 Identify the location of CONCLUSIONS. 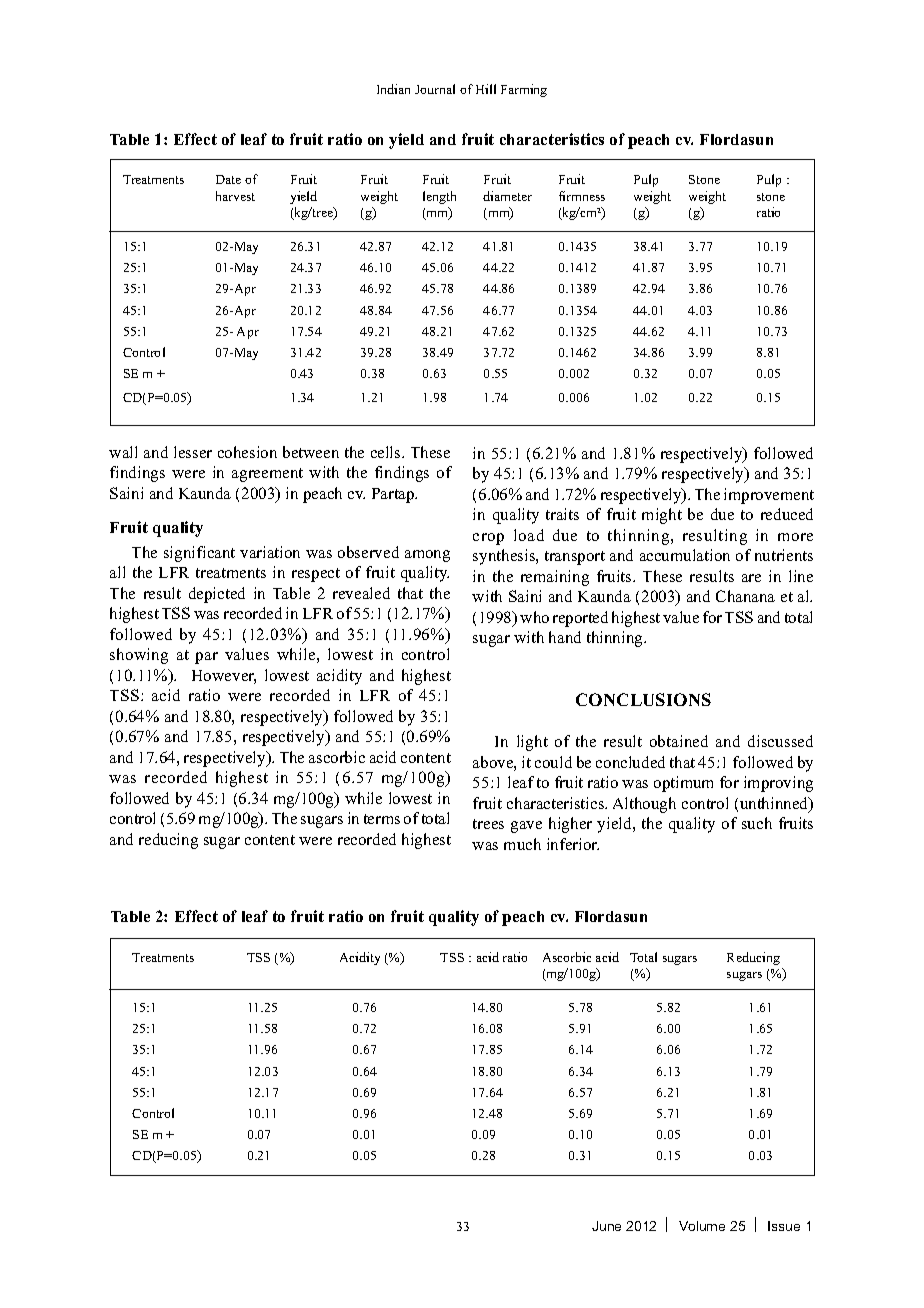
(643, 699).
